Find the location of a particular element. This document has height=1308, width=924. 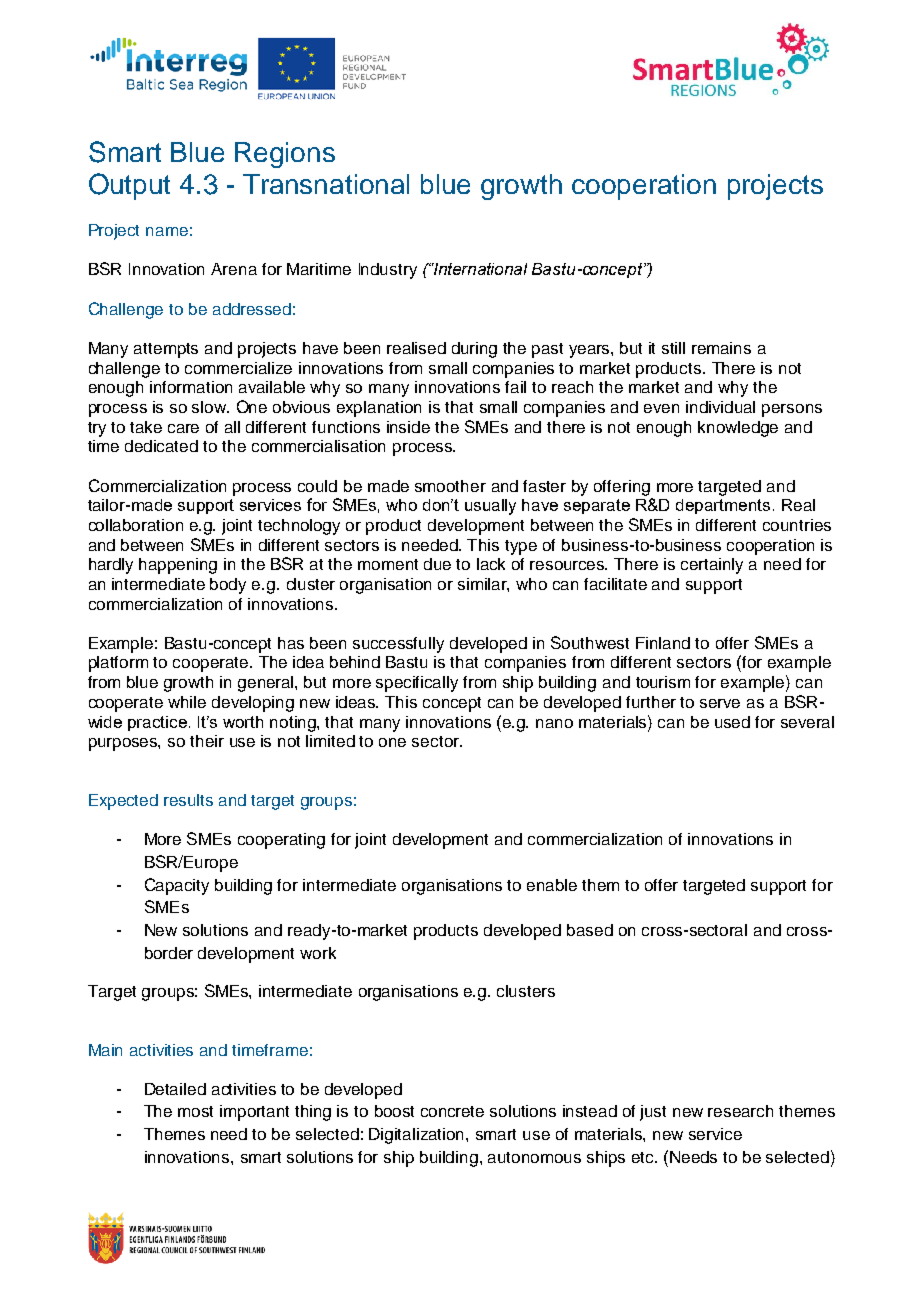

Transnational is located at coordinates (326, 184).
